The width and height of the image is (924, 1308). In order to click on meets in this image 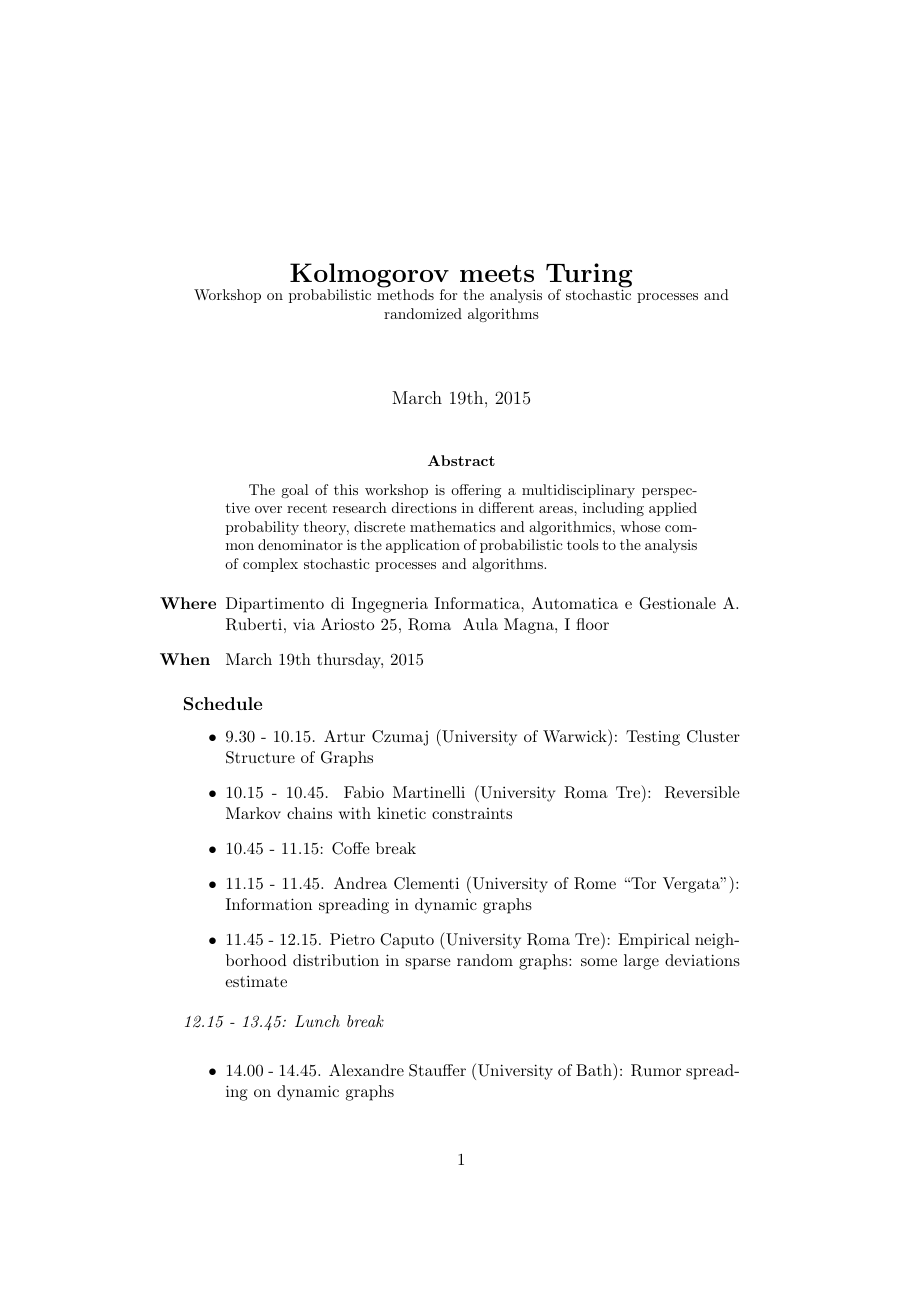, I will do `click(497, 273)`.
